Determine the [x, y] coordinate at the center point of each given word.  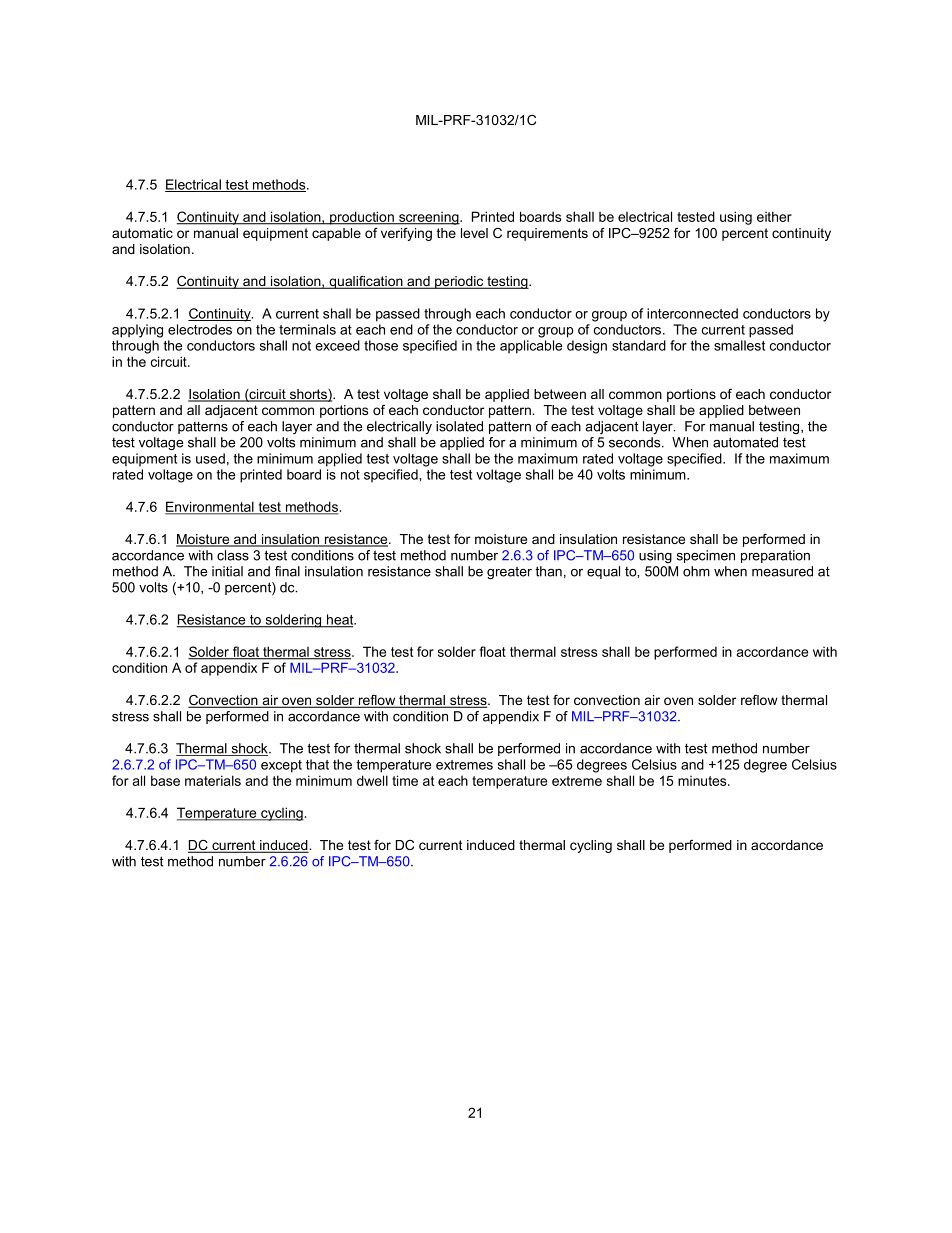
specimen [706, 556]
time [405, 780]
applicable [531, 347]
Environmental [210, 508]
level [474, 233]
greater [509, 572]
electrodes [200, 329]
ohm [696, 571]
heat [340, 620]
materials [213, 780]
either [774, 216]
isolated [459, 426]
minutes [703, 781]
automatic [142, 233]
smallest [739, 345]
